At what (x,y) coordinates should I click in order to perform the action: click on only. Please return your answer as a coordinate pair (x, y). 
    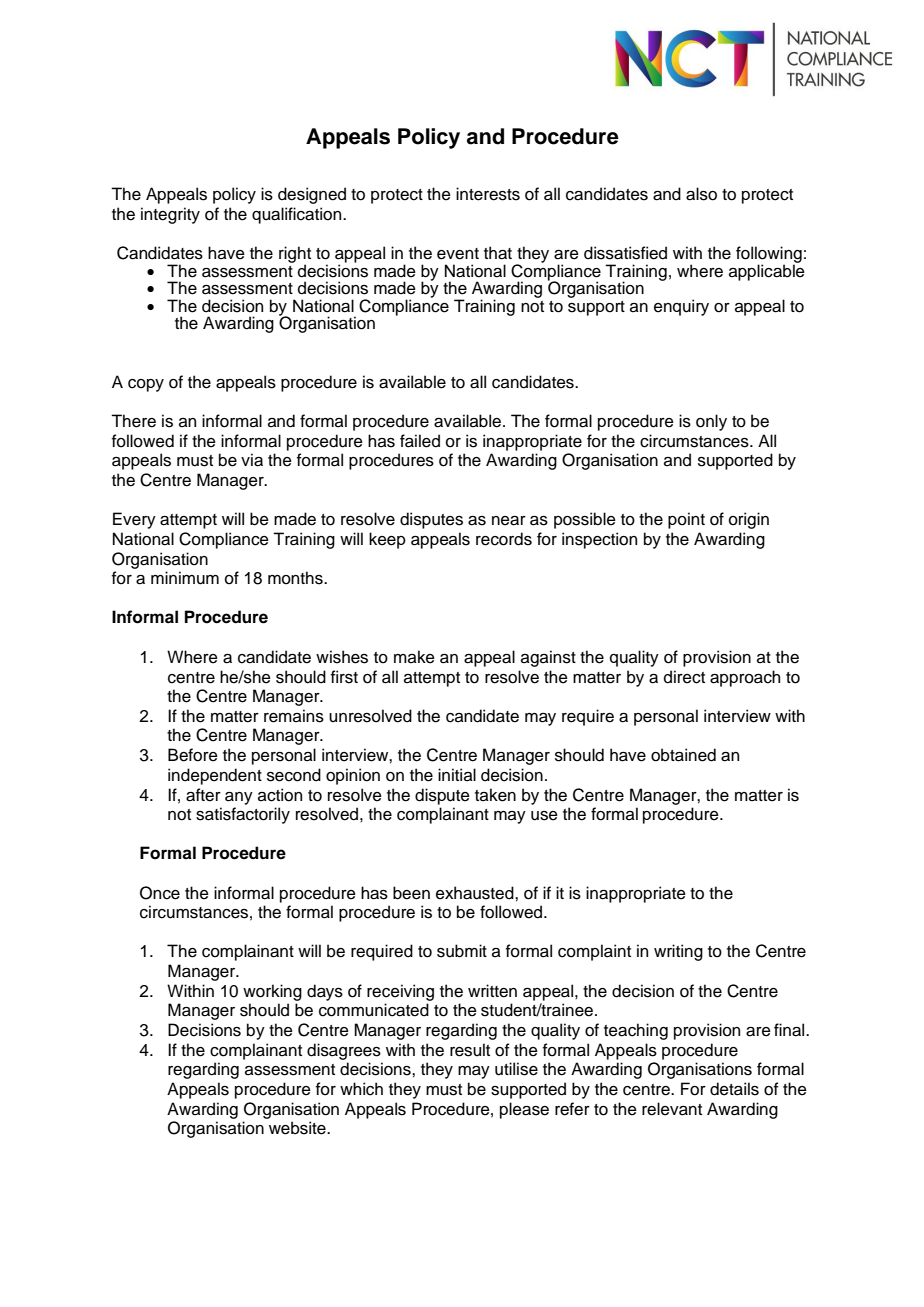
    Looking at the image, I should click on (711, 422).
